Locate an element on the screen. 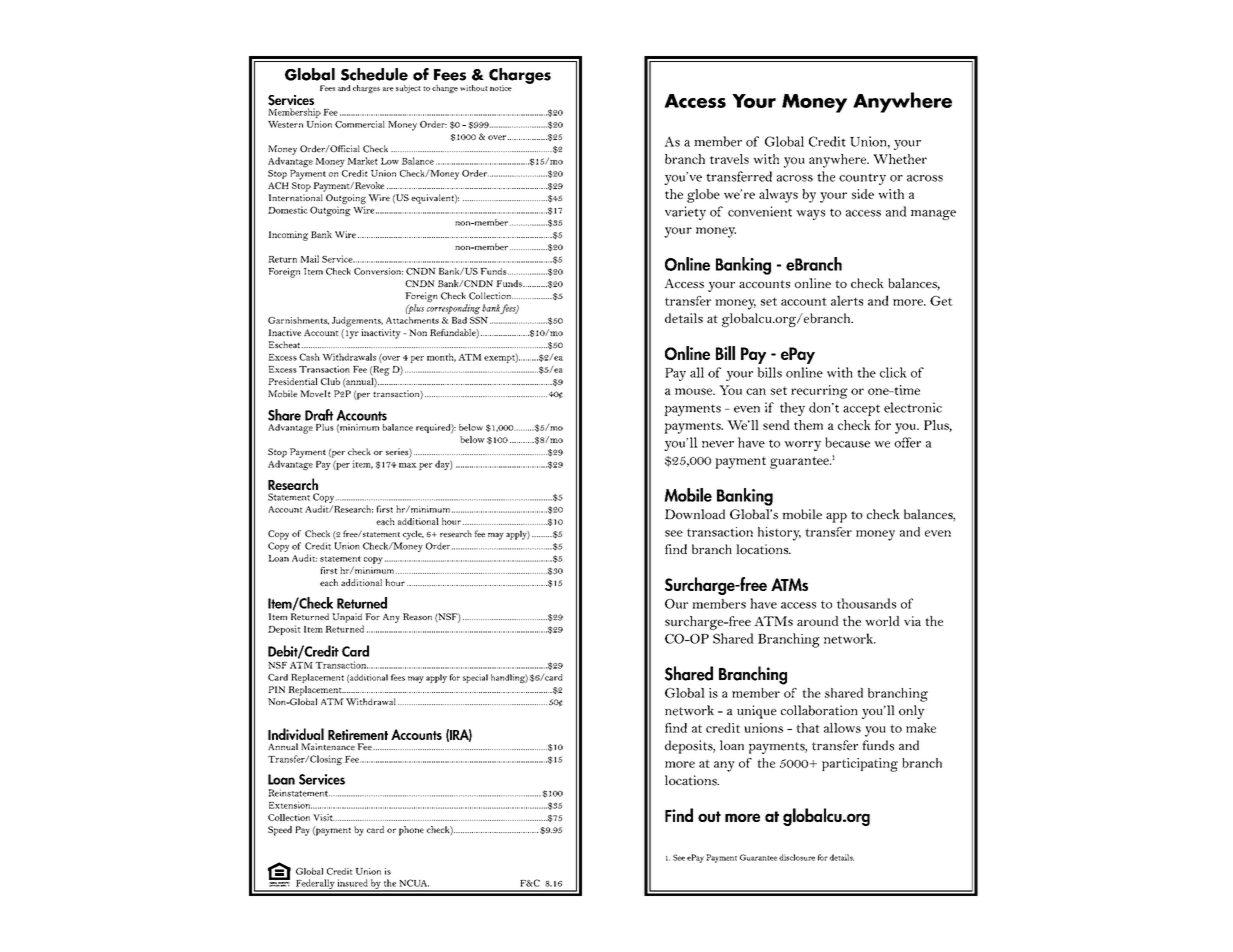  participating is located at coordinates (860, 765).
